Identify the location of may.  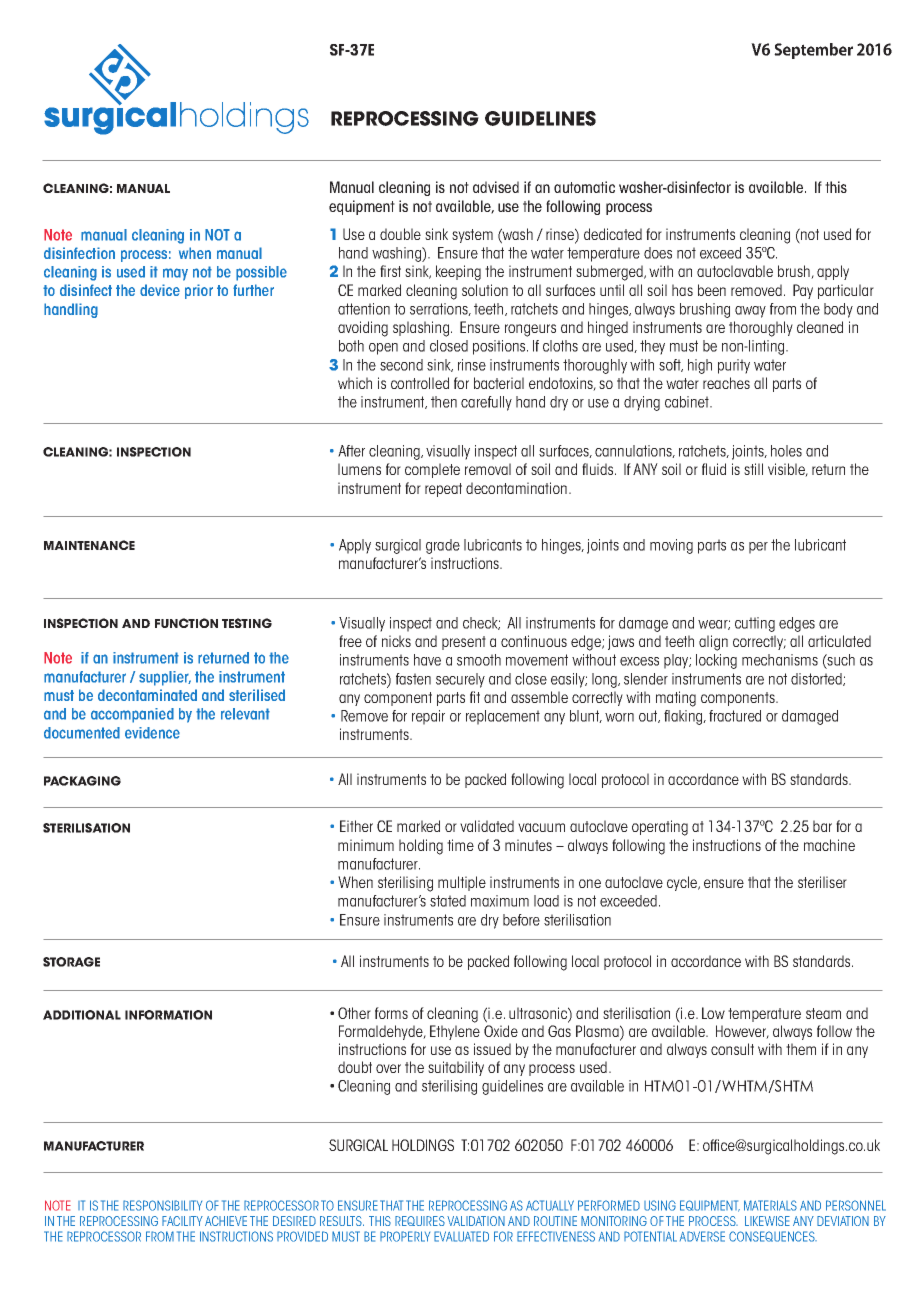
(175, 274).
